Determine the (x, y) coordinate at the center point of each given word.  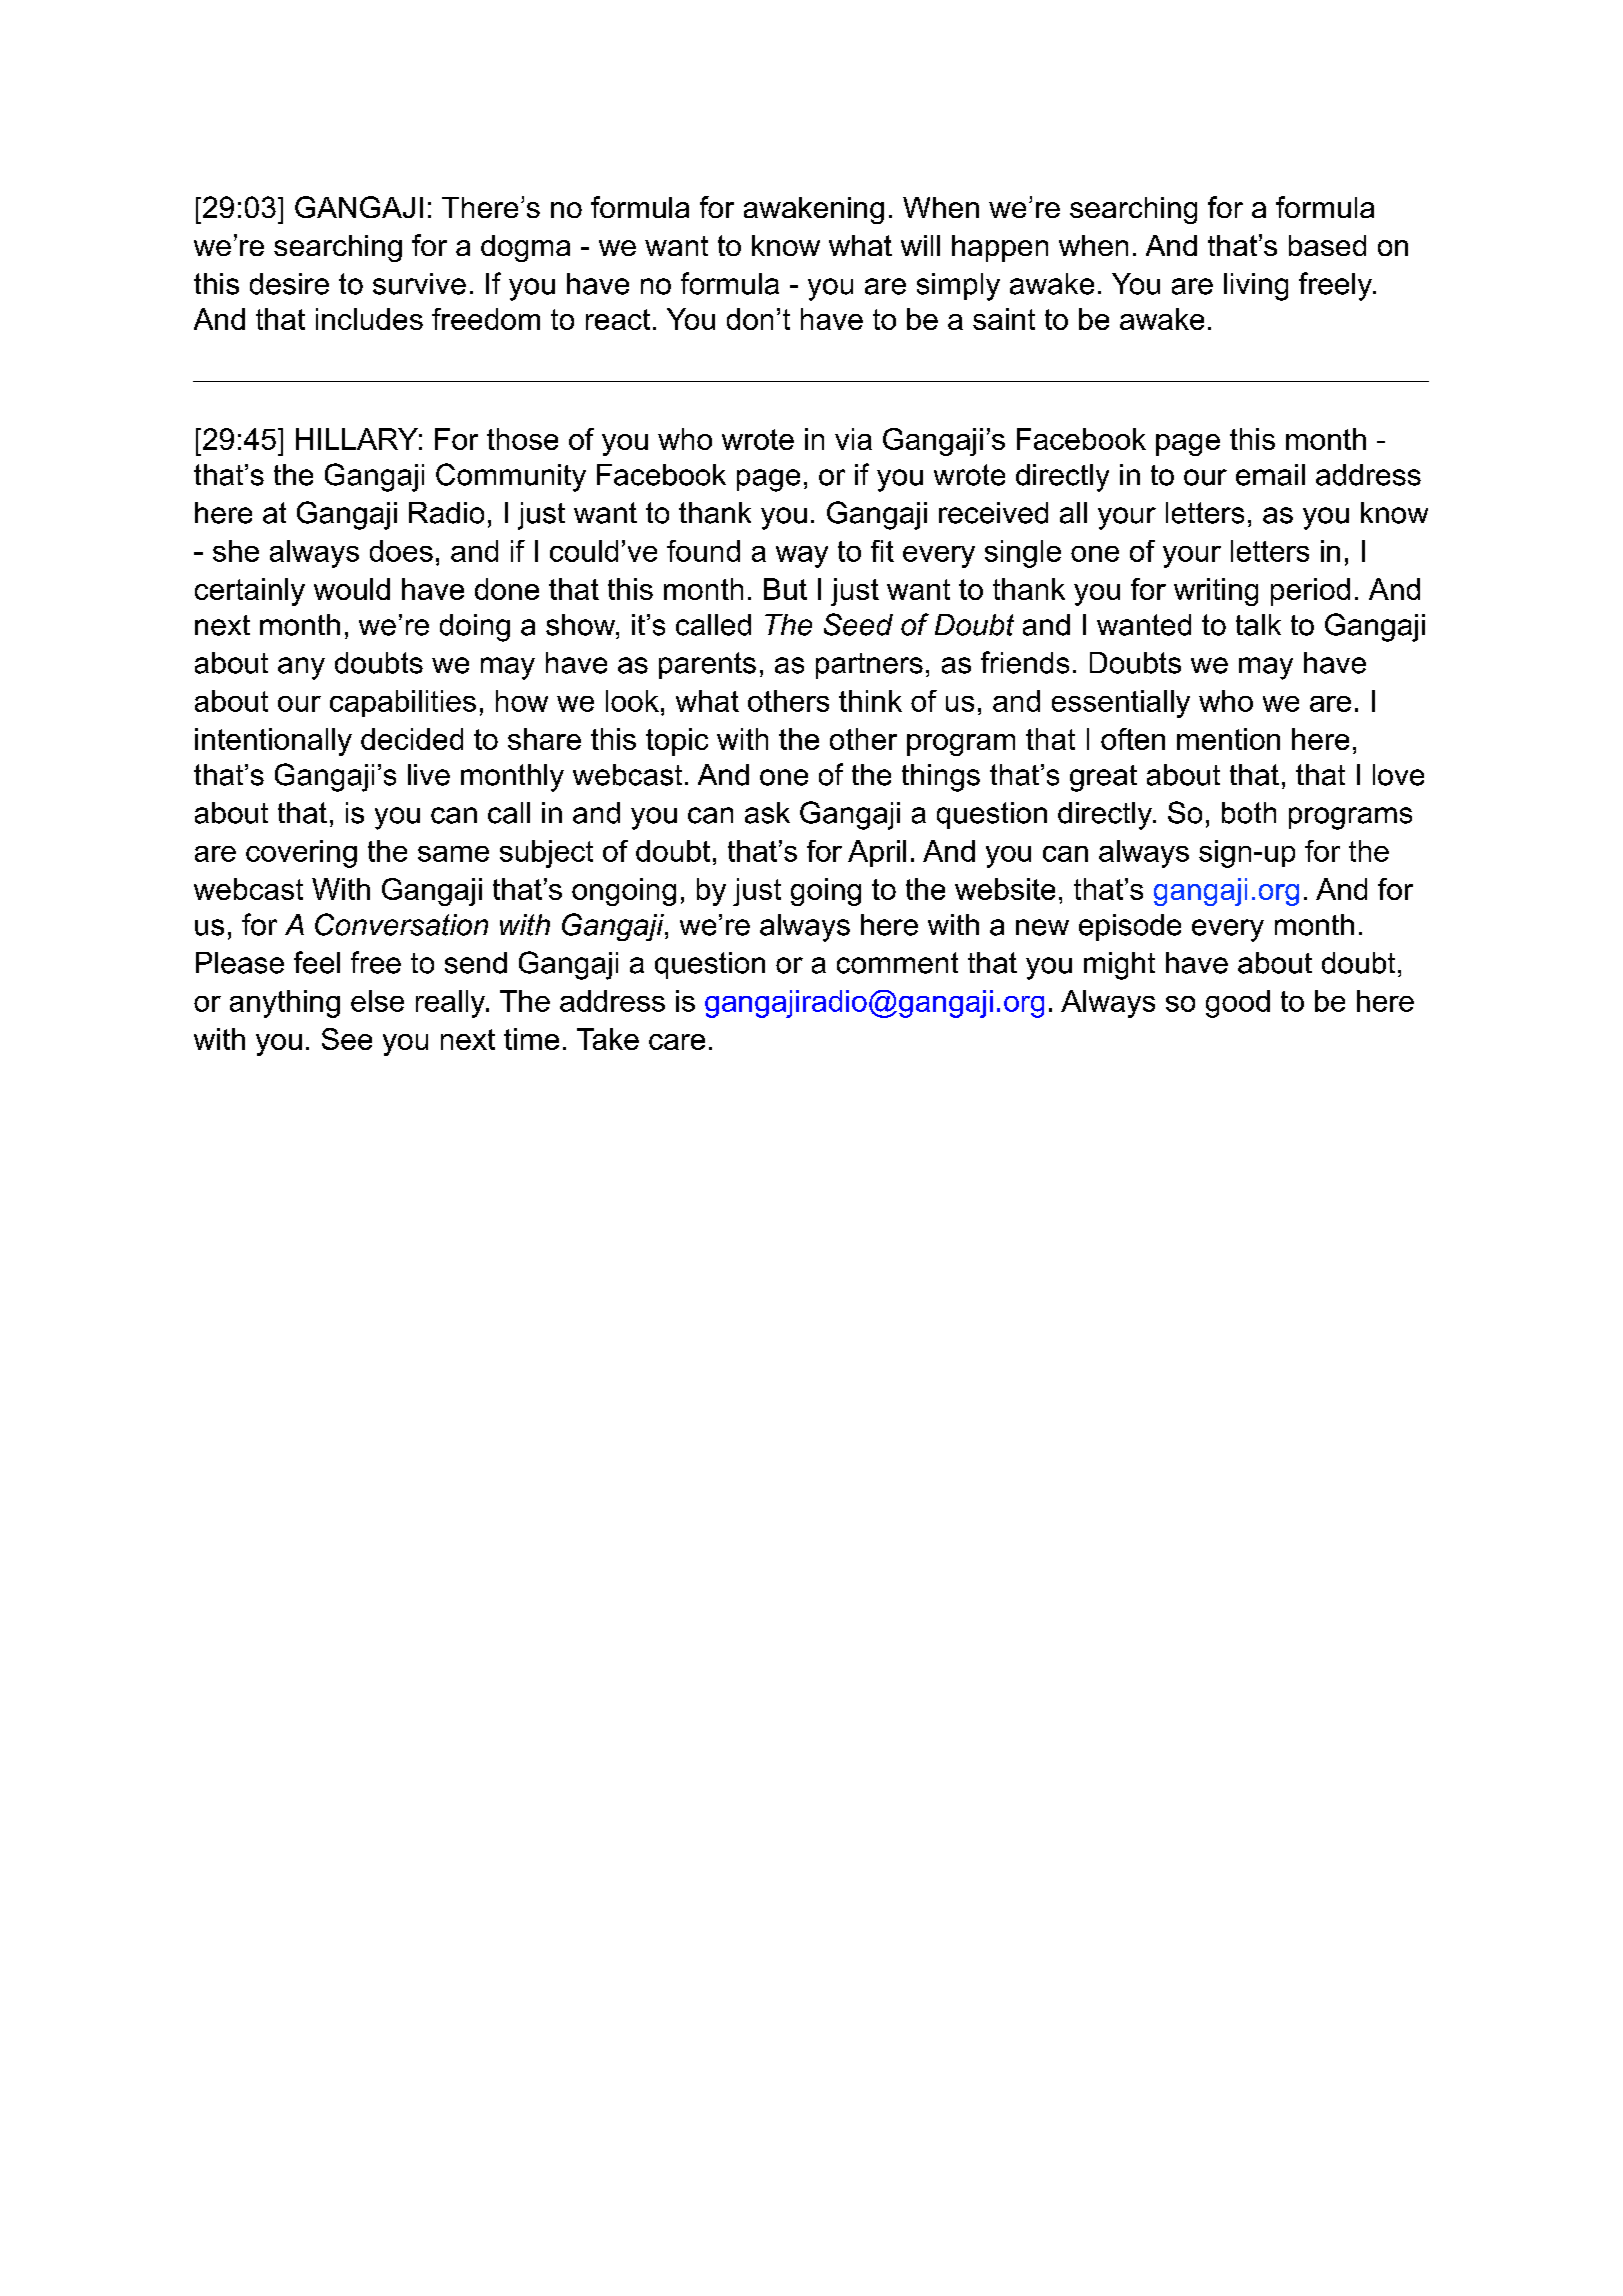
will (920, 245)
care (677, 1042)
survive (419, 284)
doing (475, 628)
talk (1258, 625)
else (377, 1001)
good (1238, 1004)
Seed (858, 624)
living (1256, 287)
